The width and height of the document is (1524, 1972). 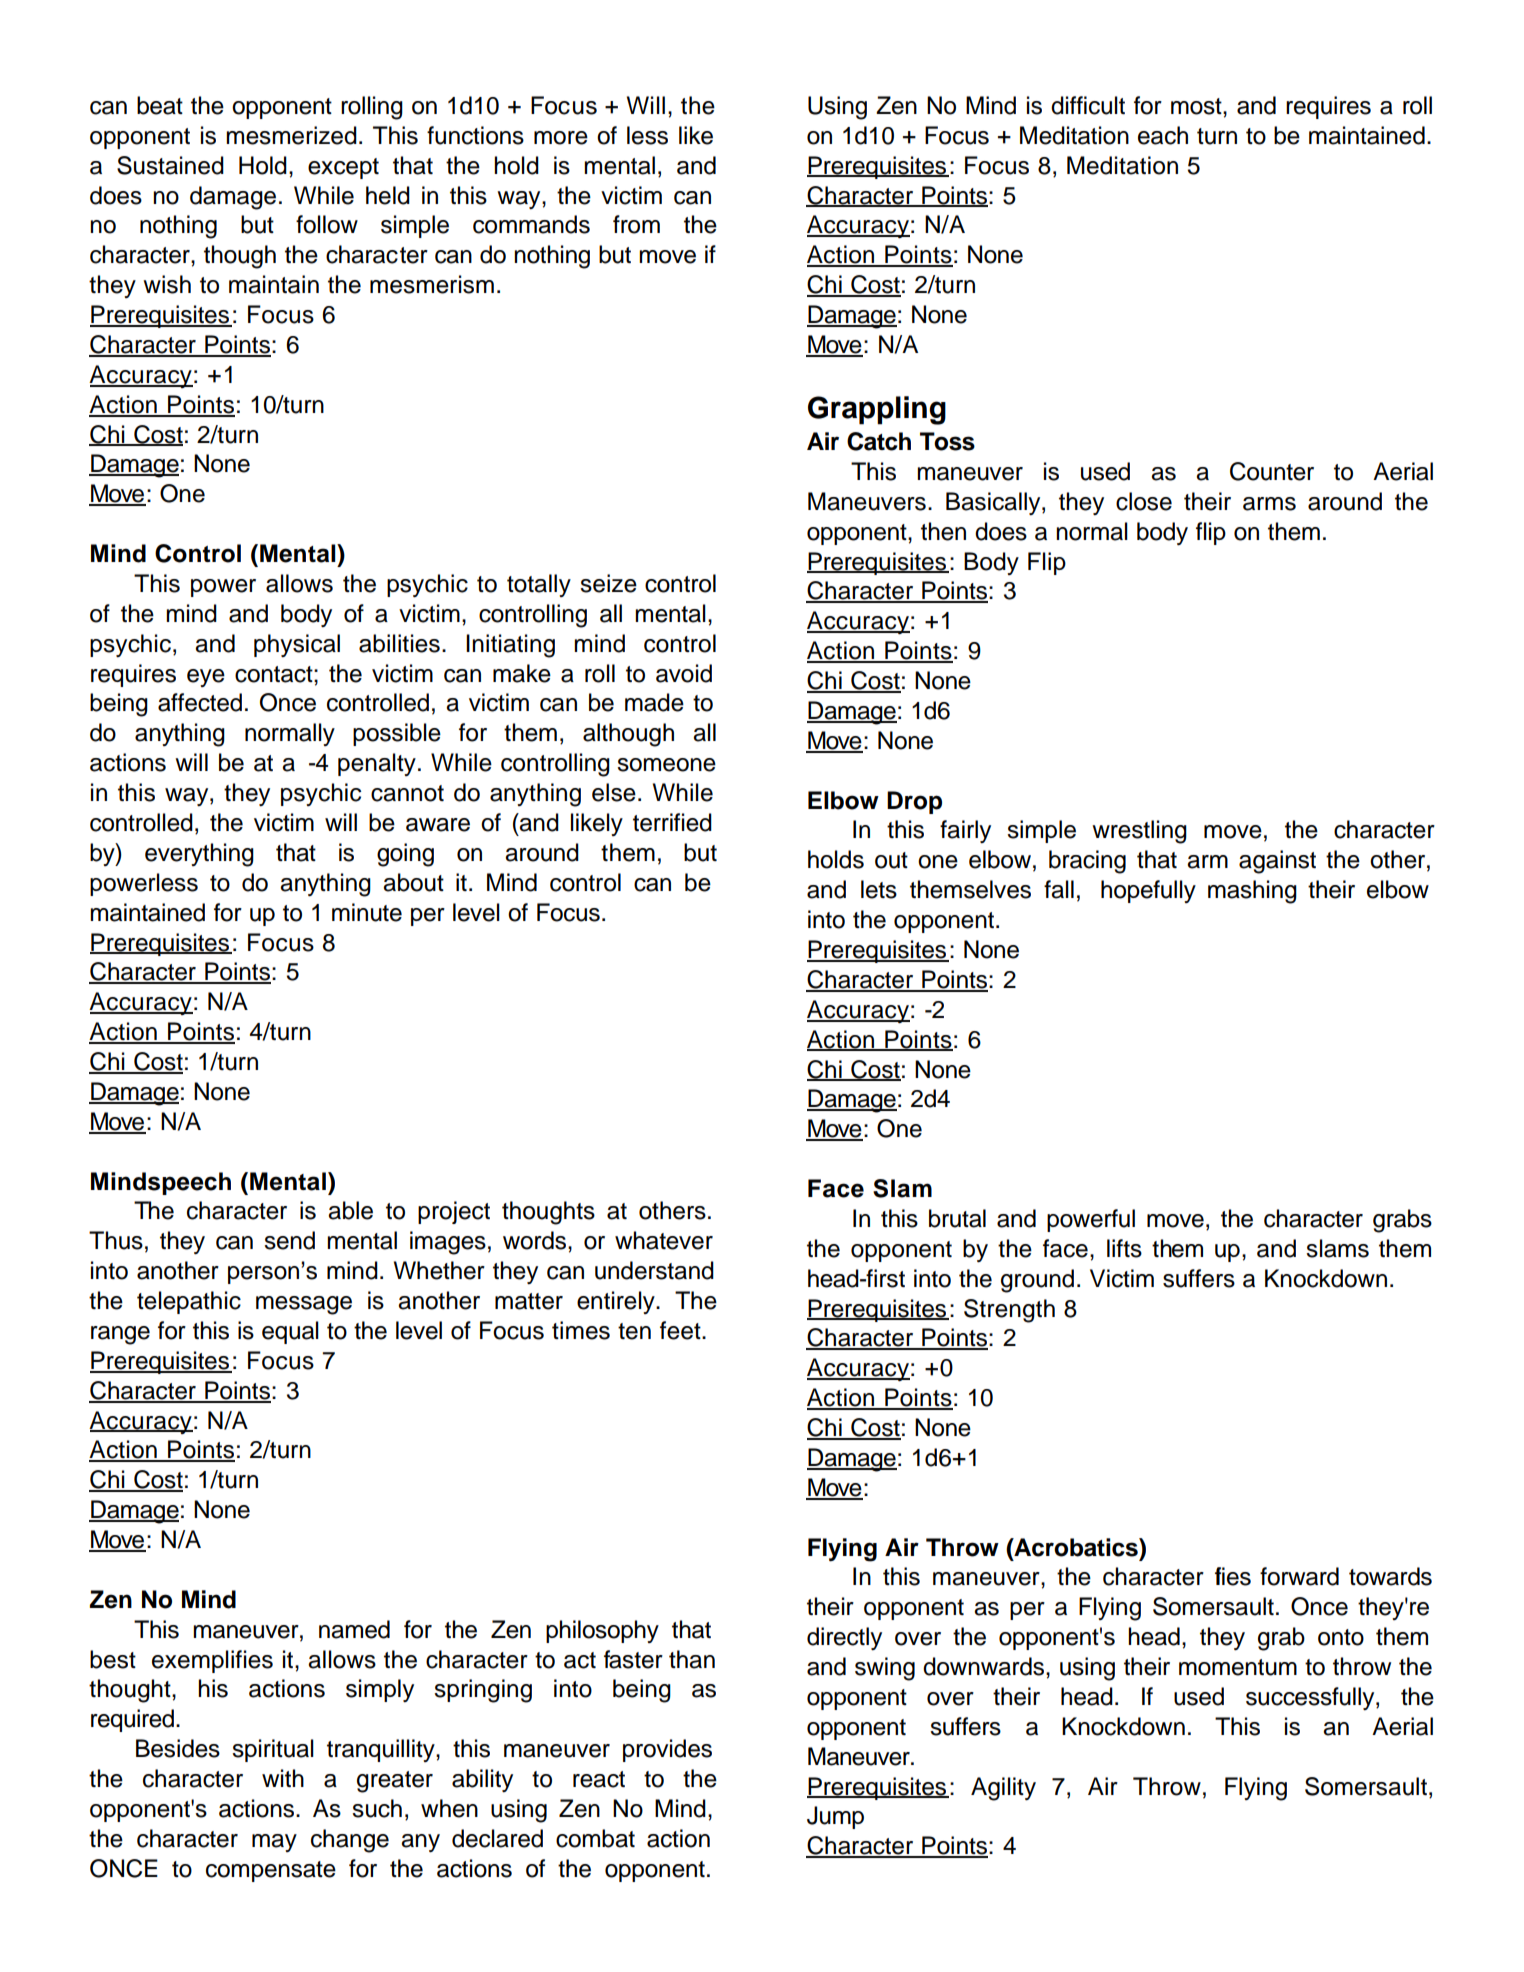 I want to click on send, so click(x=289, y=1240).
